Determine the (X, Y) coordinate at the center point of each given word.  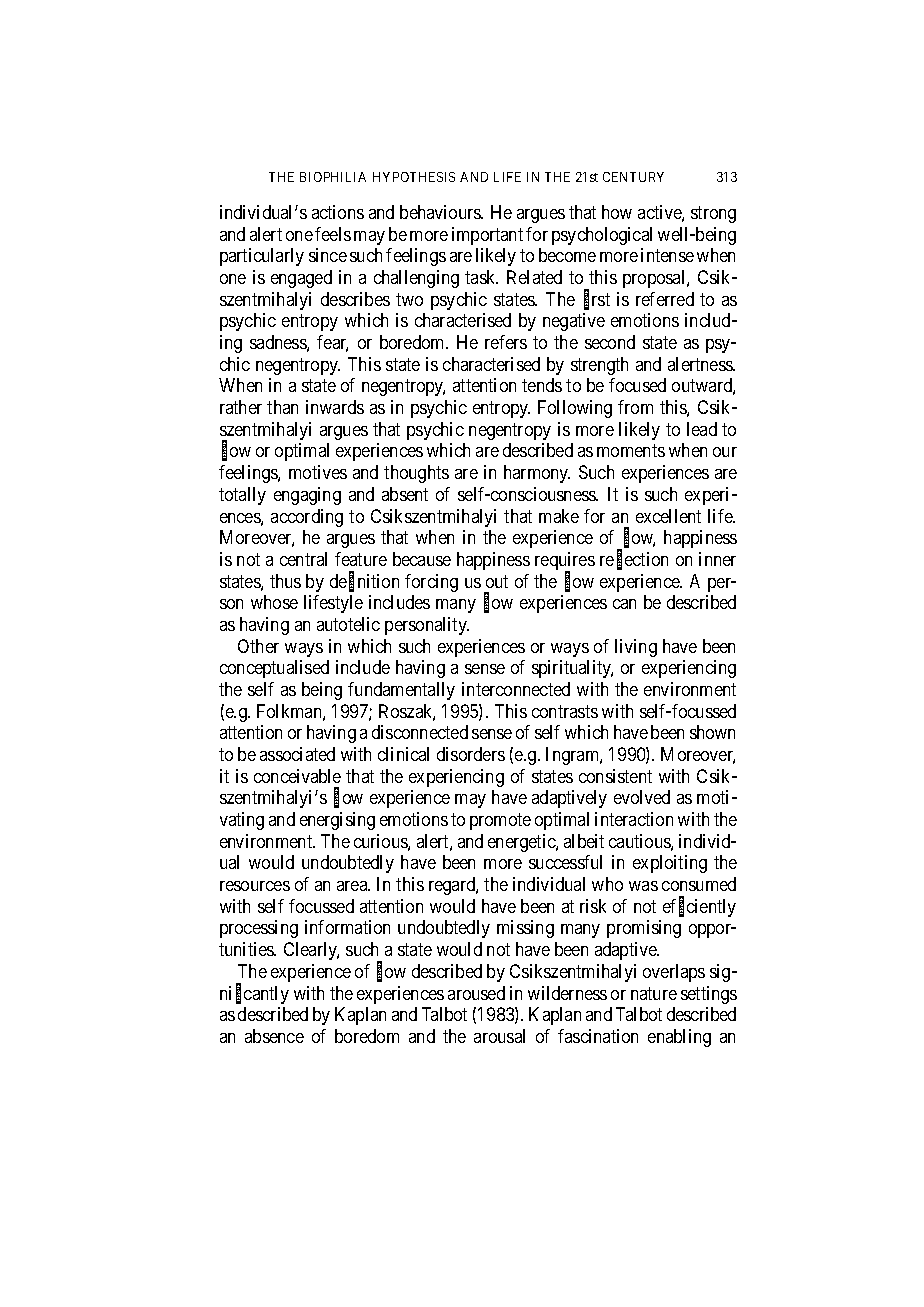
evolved (642, 797)
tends (542, 385)
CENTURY (633, 177)
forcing (431, 583)
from (635, 407)
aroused (476, 993)
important (487, 236)
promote (500, 821)
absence (274, 1036)
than (282, 407)
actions (338, 212)
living (636, 648)
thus (285, 581)
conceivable (297, 776)
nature (654, 993)
